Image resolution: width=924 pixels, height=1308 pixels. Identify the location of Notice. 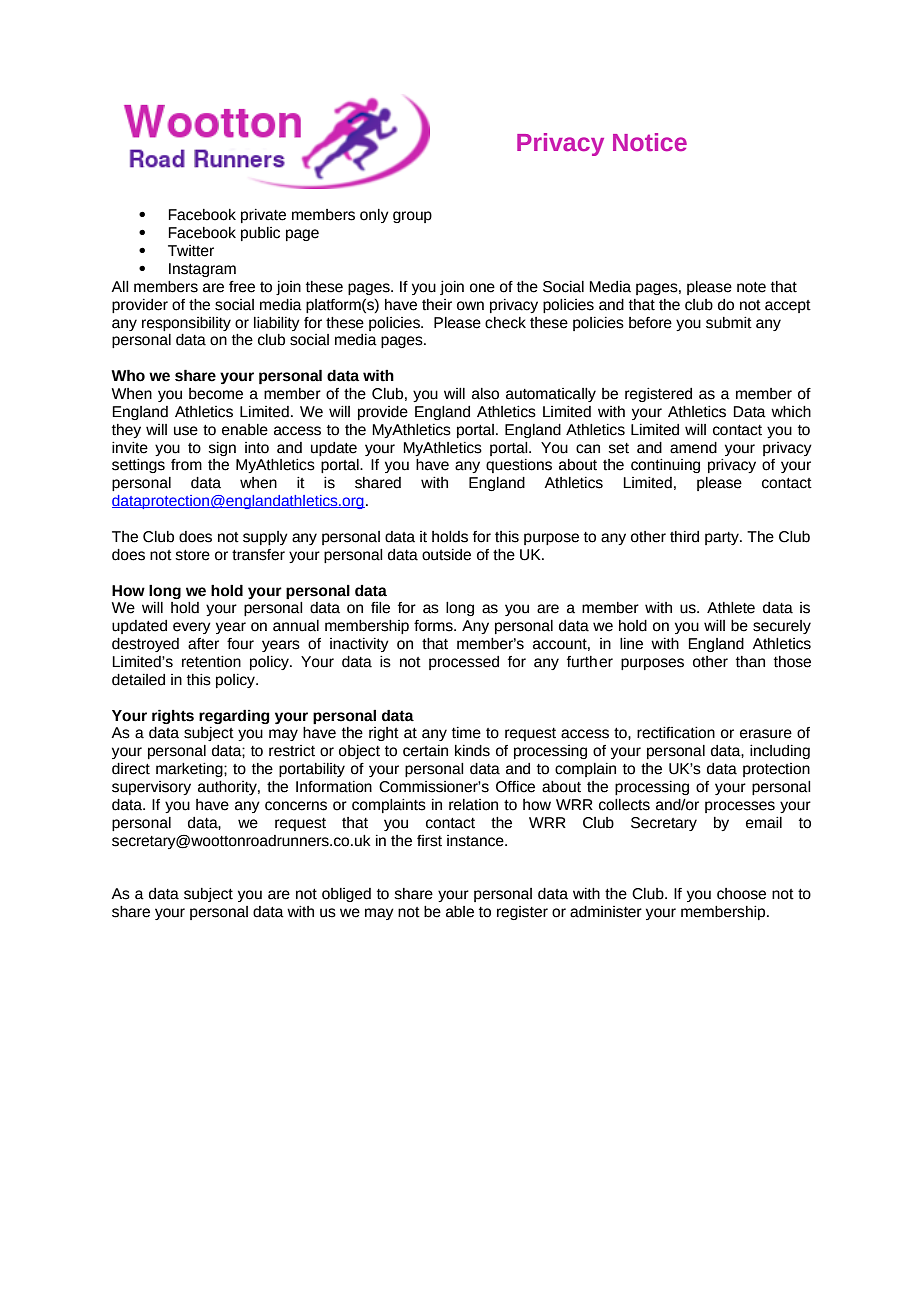
(650, 142).
